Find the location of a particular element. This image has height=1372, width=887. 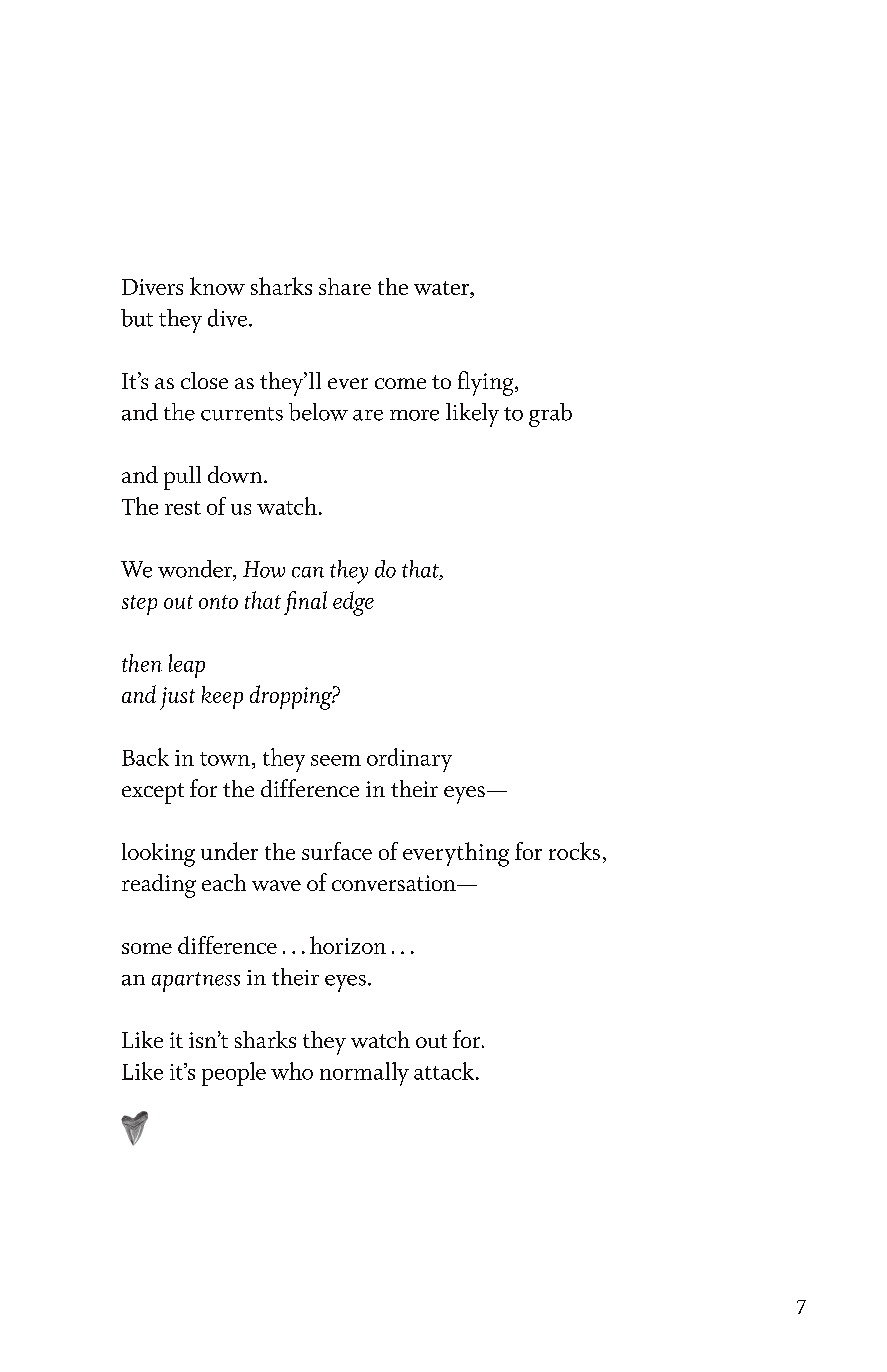

normally is located at coordinates (364, 1074).
